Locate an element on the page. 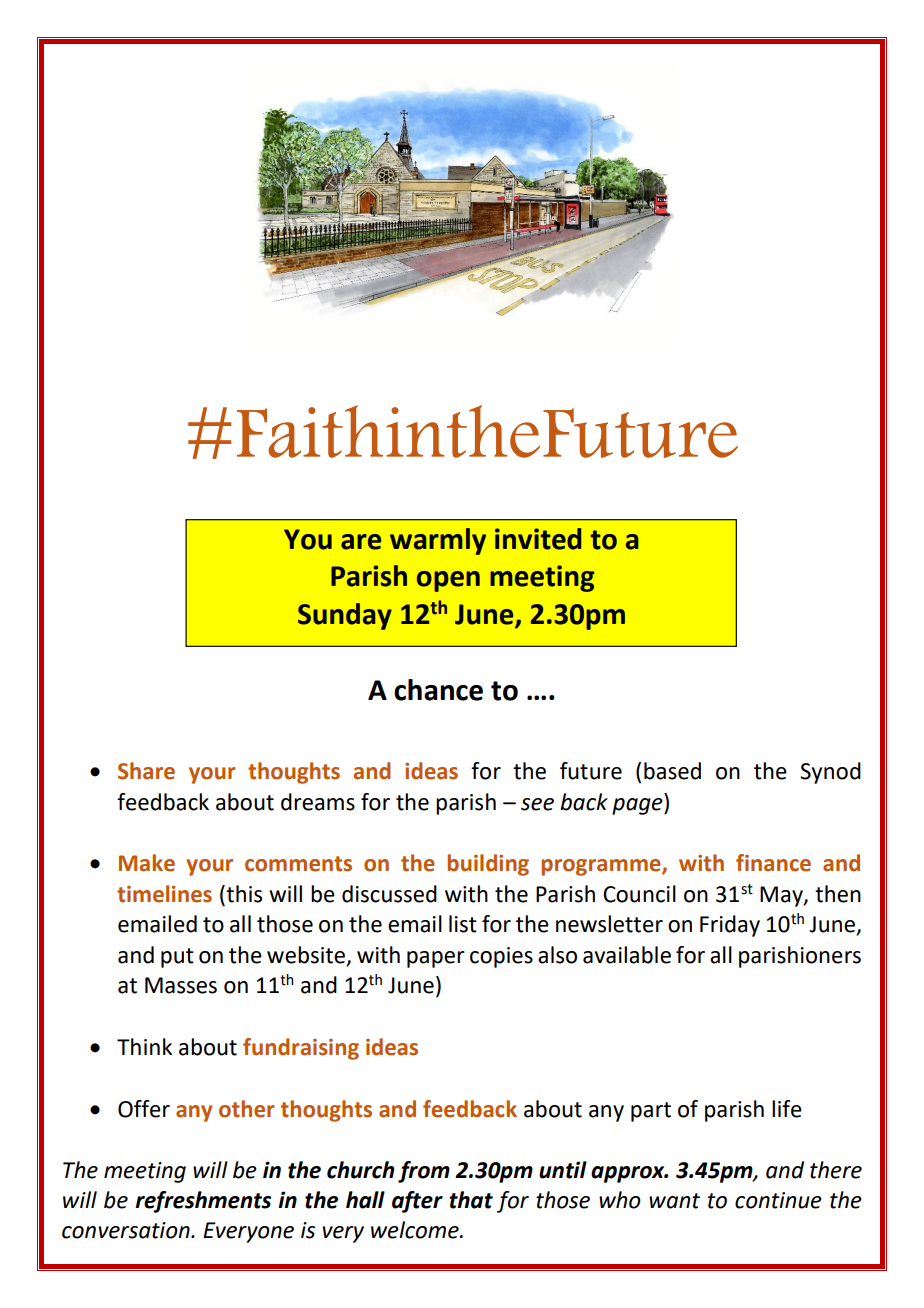  that is located at coordinates (471, 1200).
